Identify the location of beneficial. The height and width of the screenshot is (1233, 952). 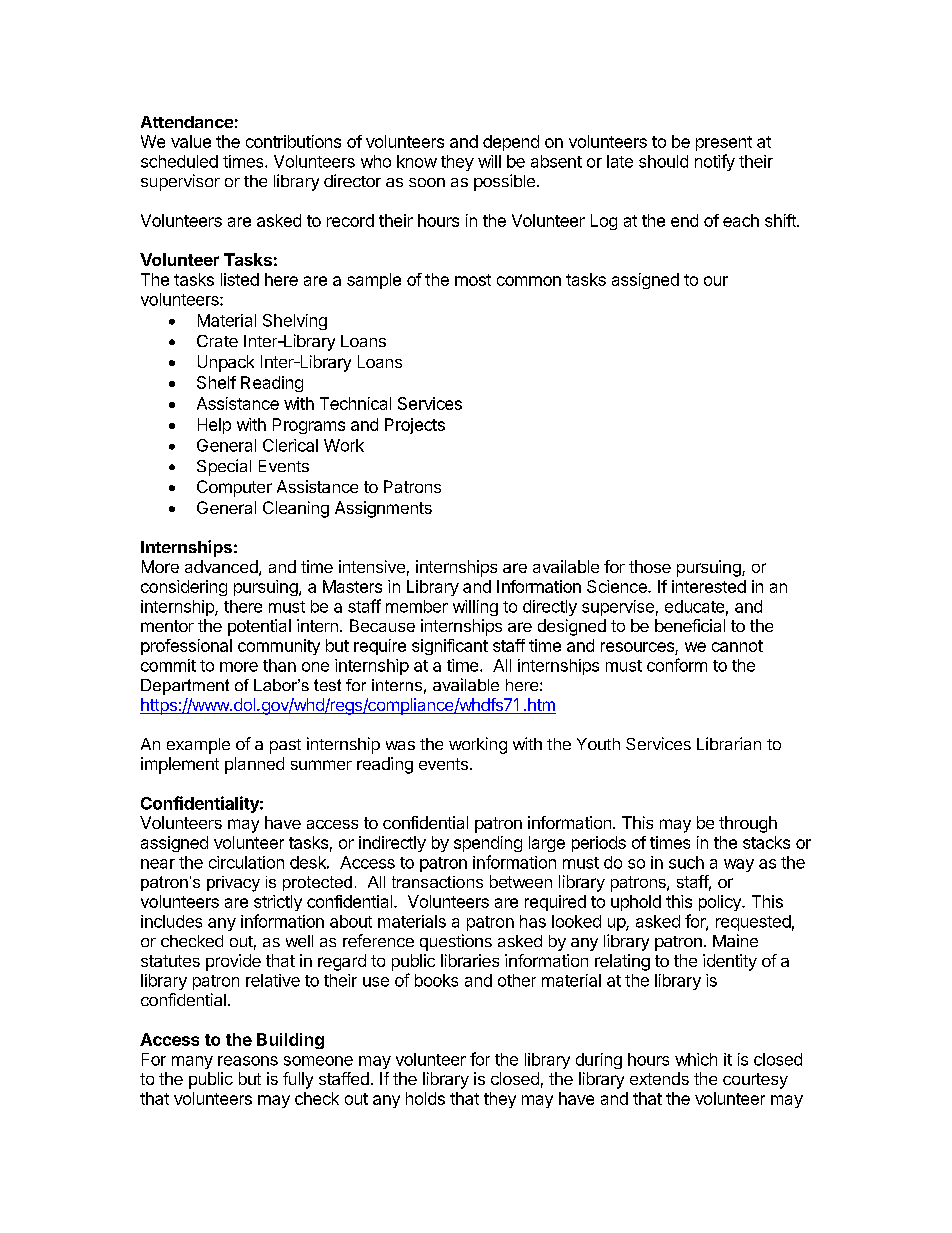
(690, 625).
